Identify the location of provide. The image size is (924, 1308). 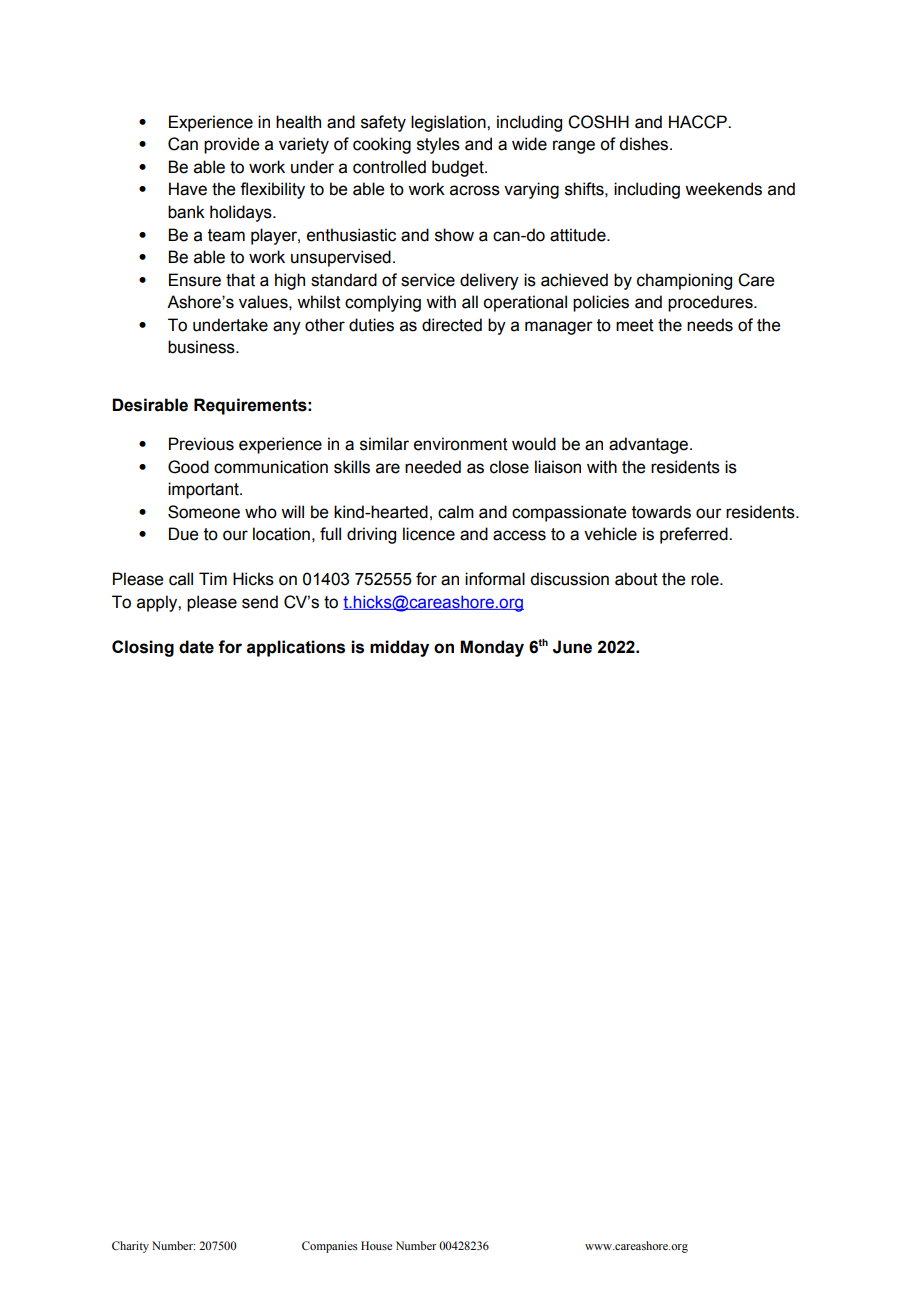
(231, 145).
